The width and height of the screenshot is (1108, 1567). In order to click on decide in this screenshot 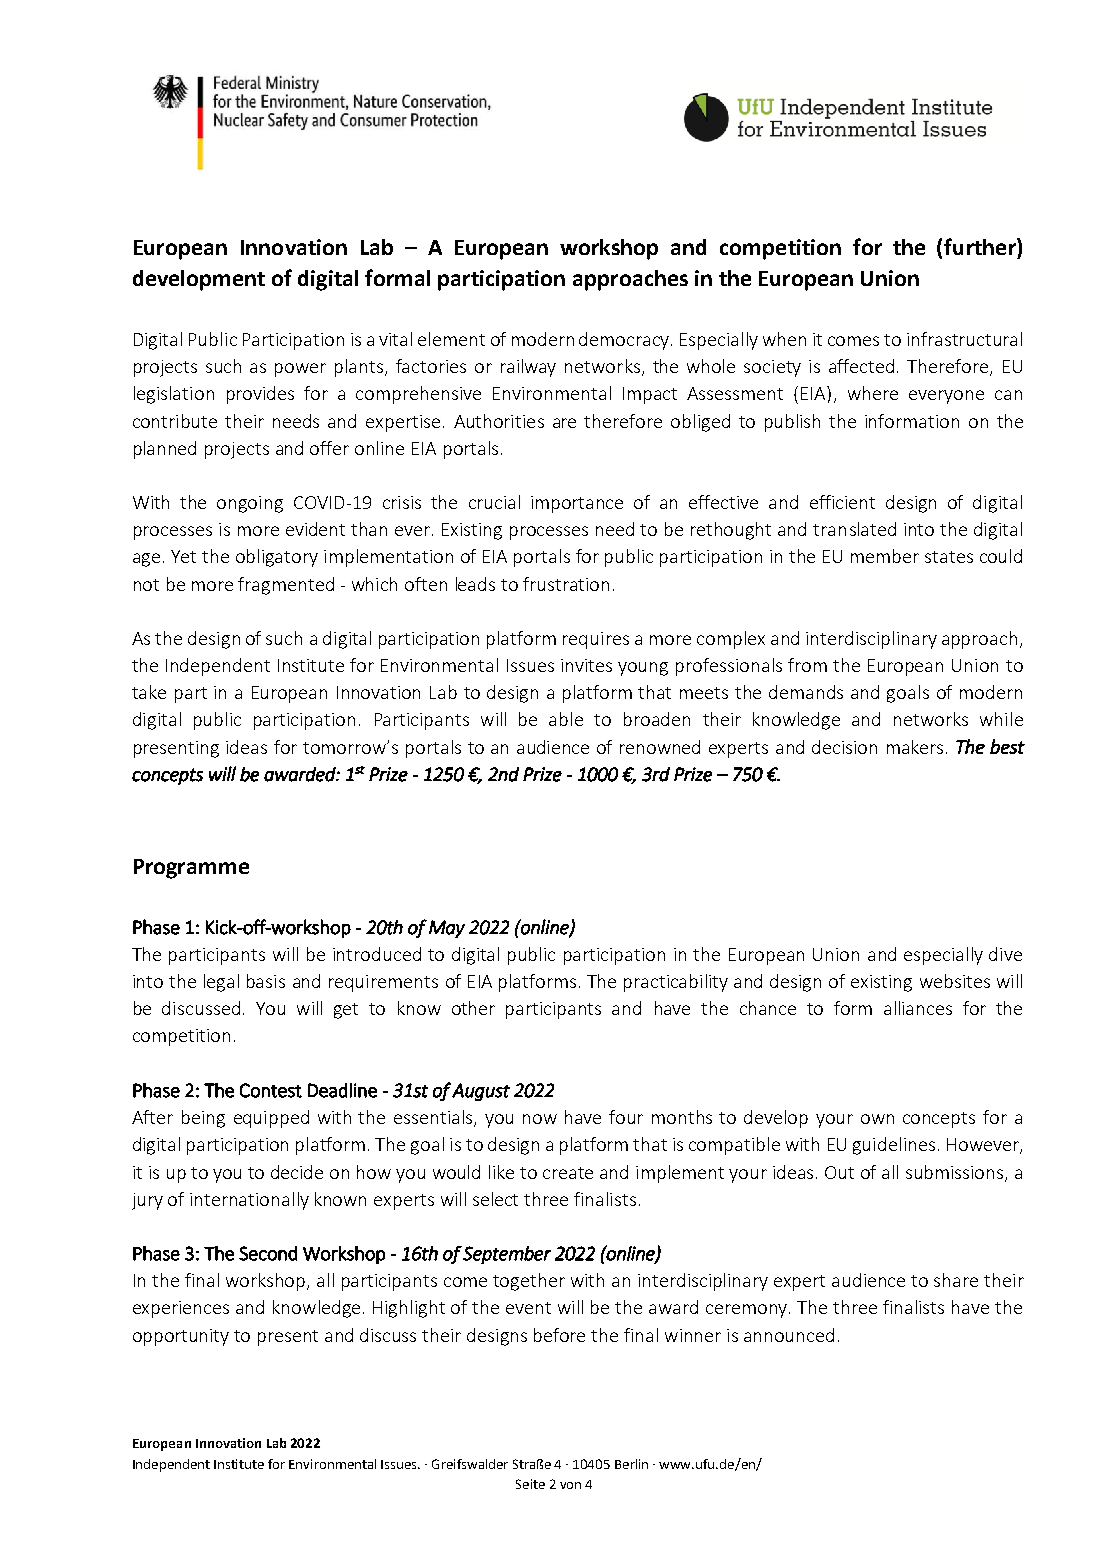, I will do `click(297, 1172)`.
